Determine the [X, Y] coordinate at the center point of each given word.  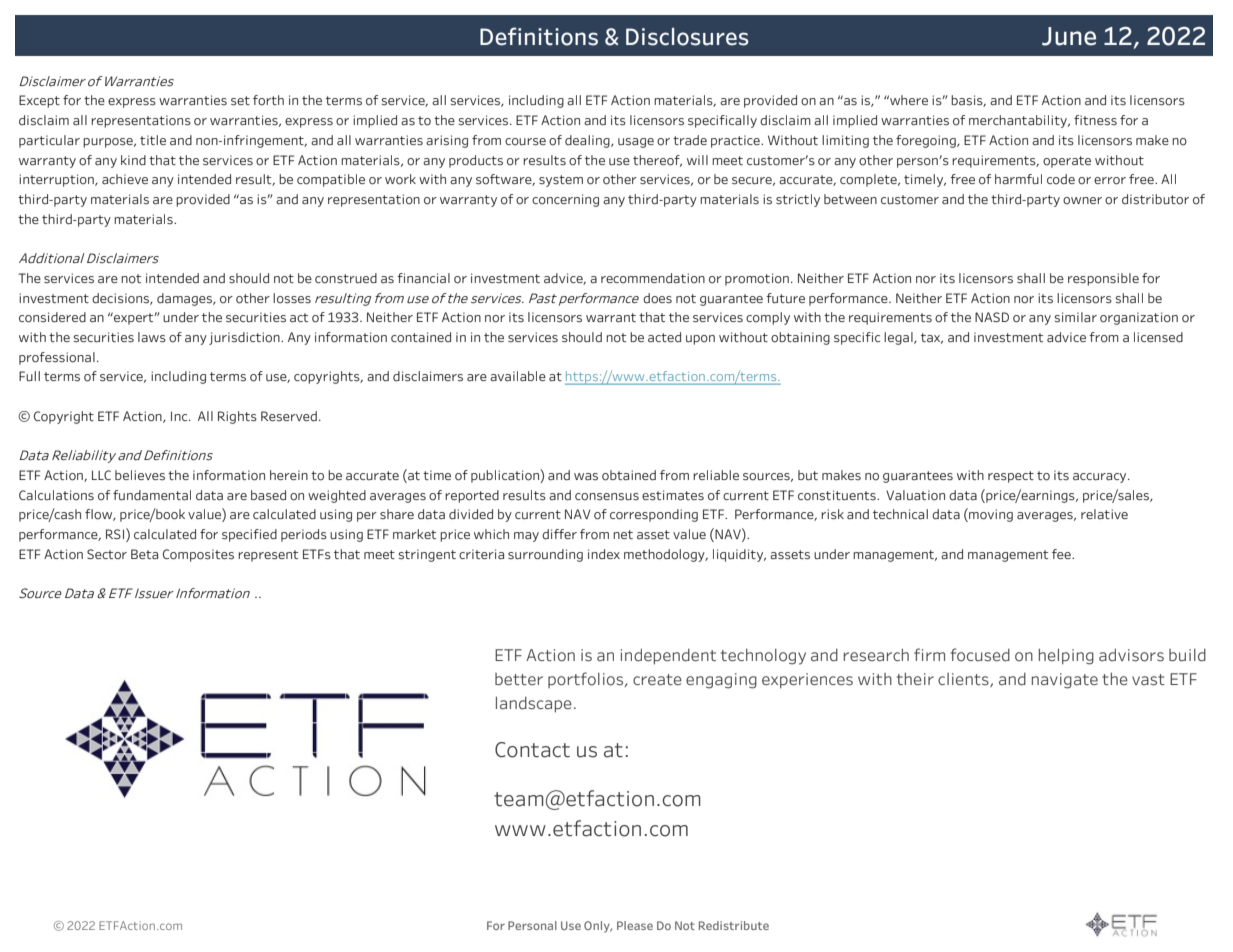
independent [668, 656]
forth [268, 100]
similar [1076, 317]
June [1069, 36]
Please [635, 925]
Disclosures [687, 37]
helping [1066, 656]
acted [664, 337]
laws [152, 337]
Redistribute [734, 925]
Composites [198, 555]
